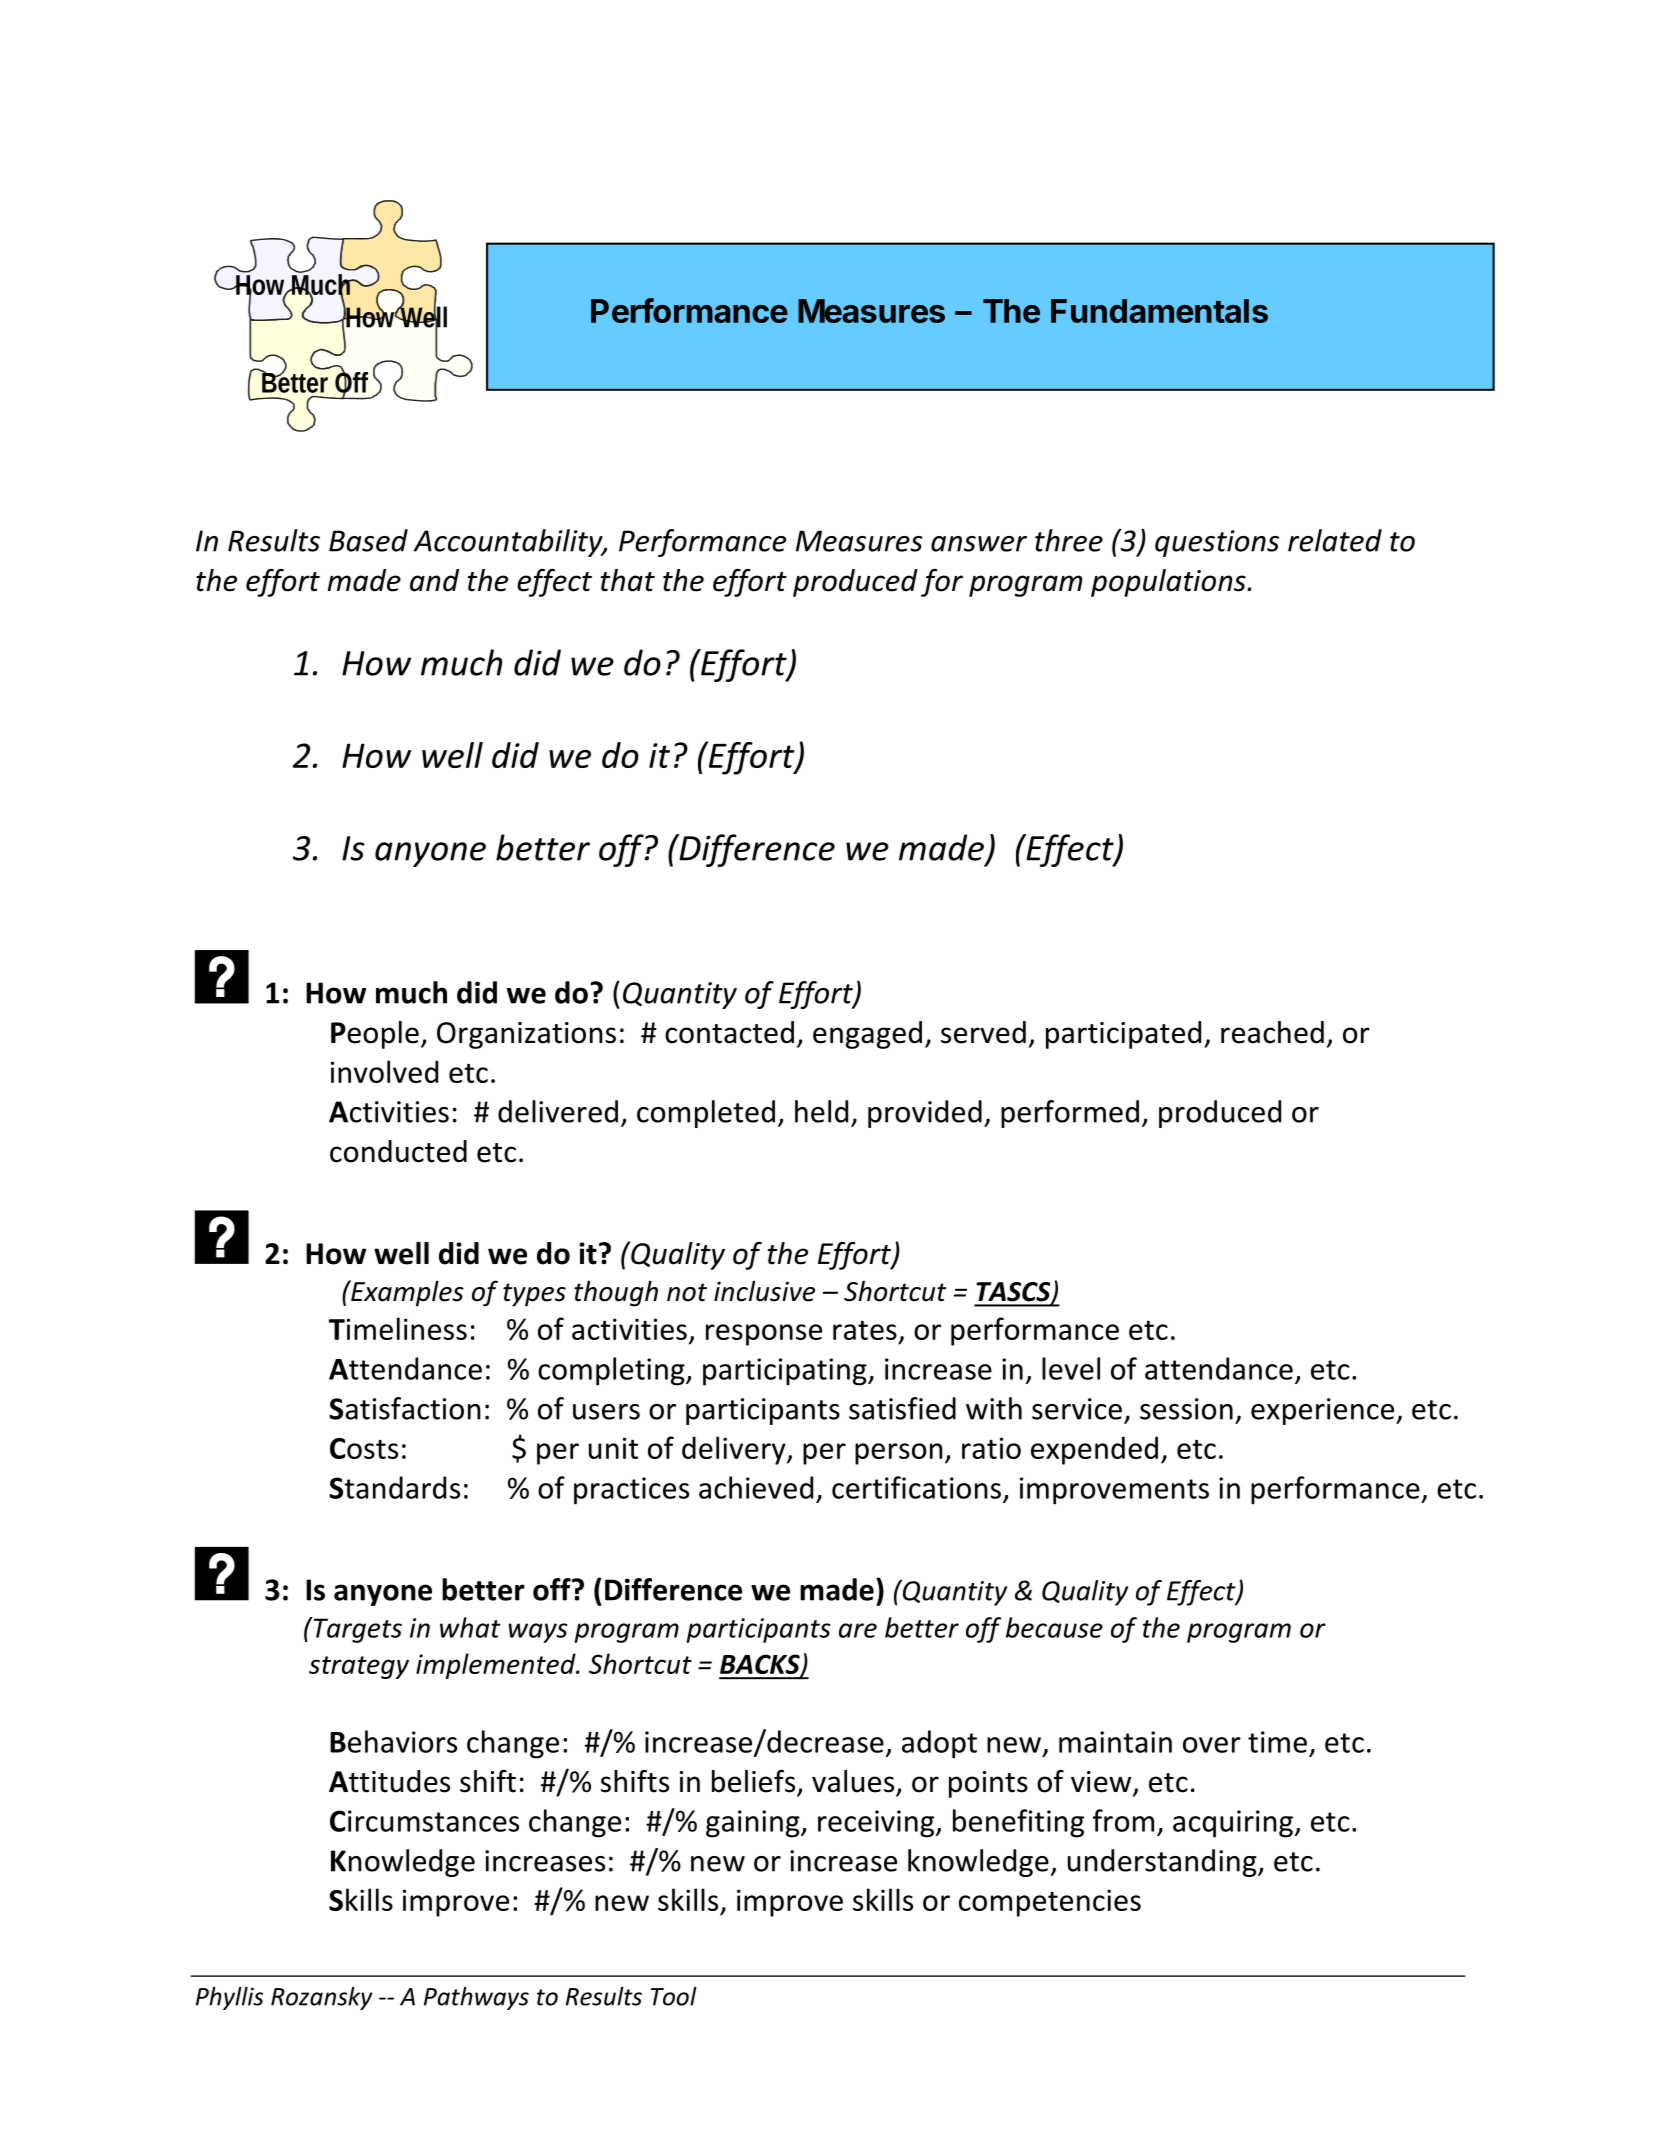 The width and height of the document is (1656, 2143). I want to click on answer, so click(979, 544).
